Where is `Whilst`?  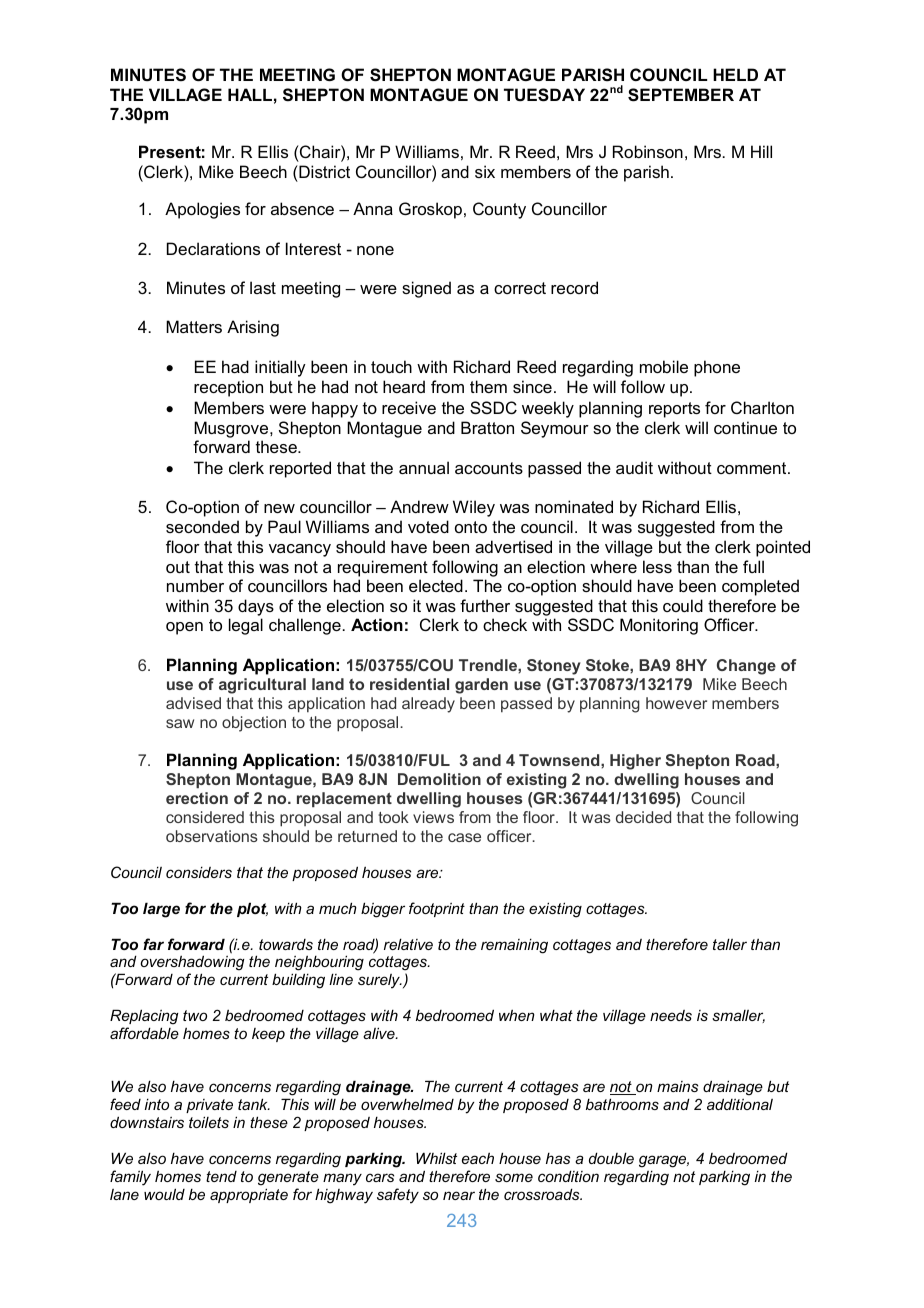
Whilst is located at coordinates (436, 1158).
